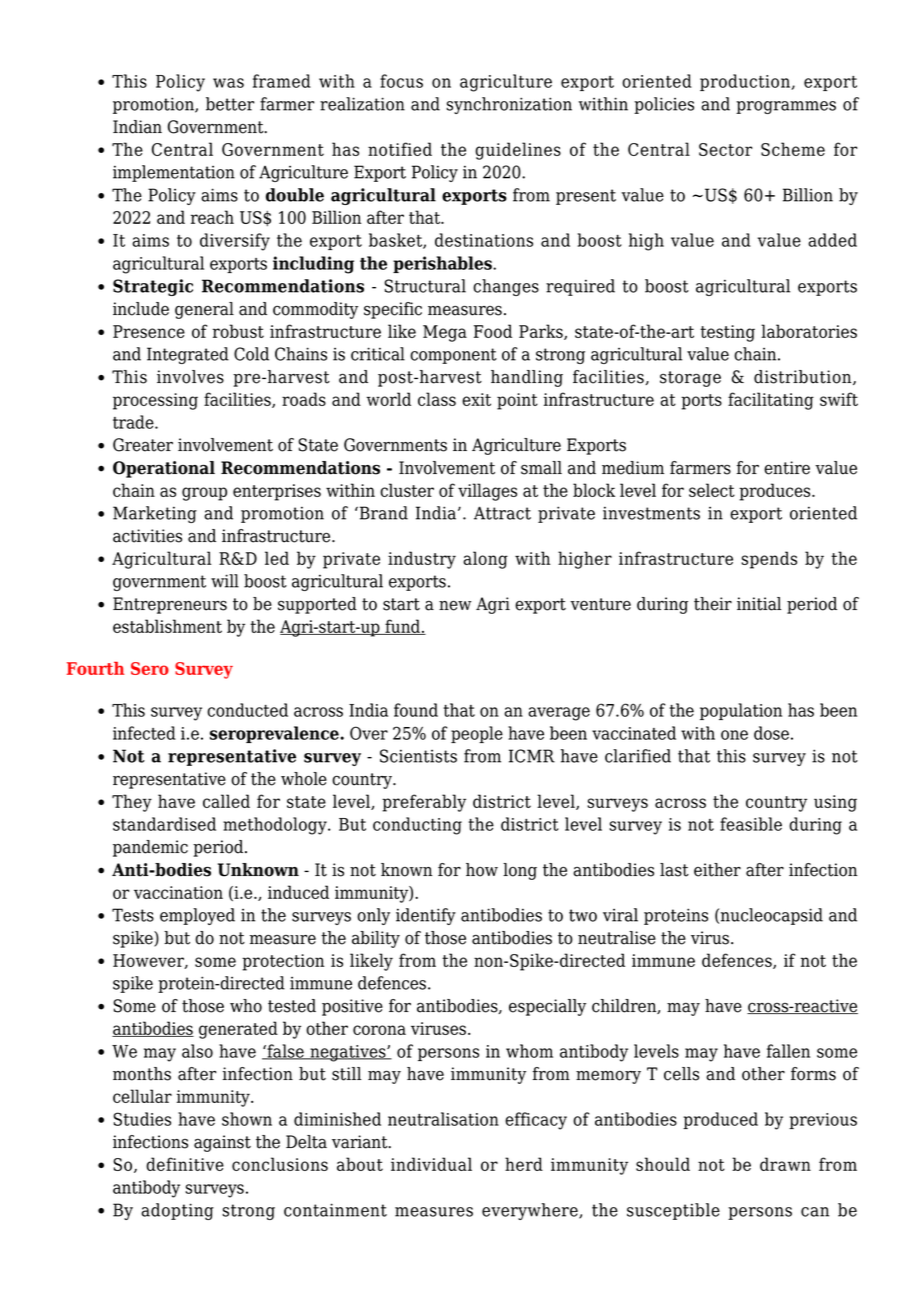  What do you see at coordinates (509, 105) in the screenshot?
I see `synchronization` at bounding box center [509, 105].
